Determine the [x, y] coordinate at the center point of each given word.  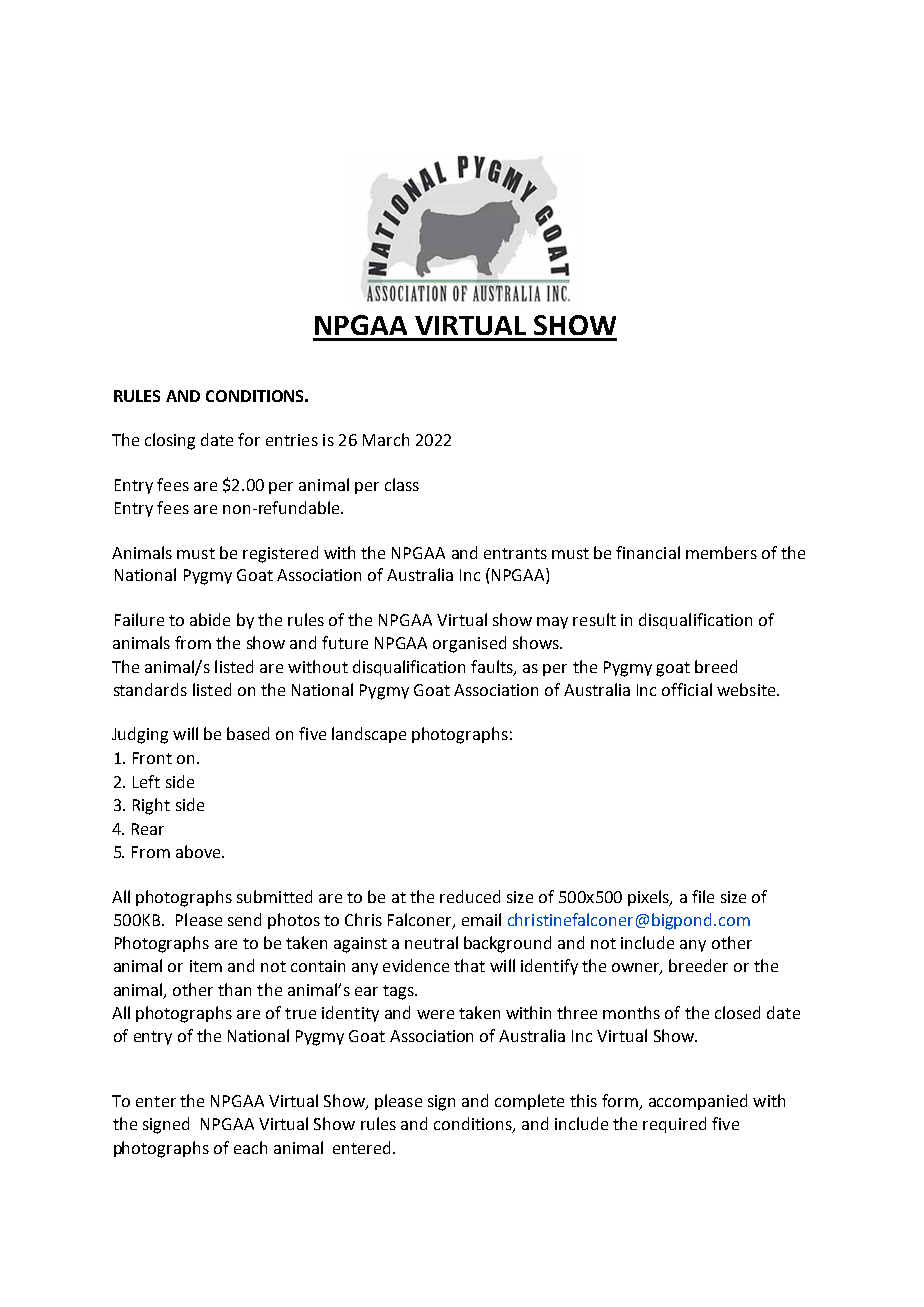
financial [648, 552]
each [250, 1147]
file [703, 896]
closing [170, 441]
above [199, 851]
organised [469, 644]
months [631, 1012]
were [435, 1014]
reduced [470, 896]
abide [210, 619]
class [402, 484]
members [721, 552]
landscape [369, 735]
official [687, 689]
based [248, 733]
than [234, 989]
